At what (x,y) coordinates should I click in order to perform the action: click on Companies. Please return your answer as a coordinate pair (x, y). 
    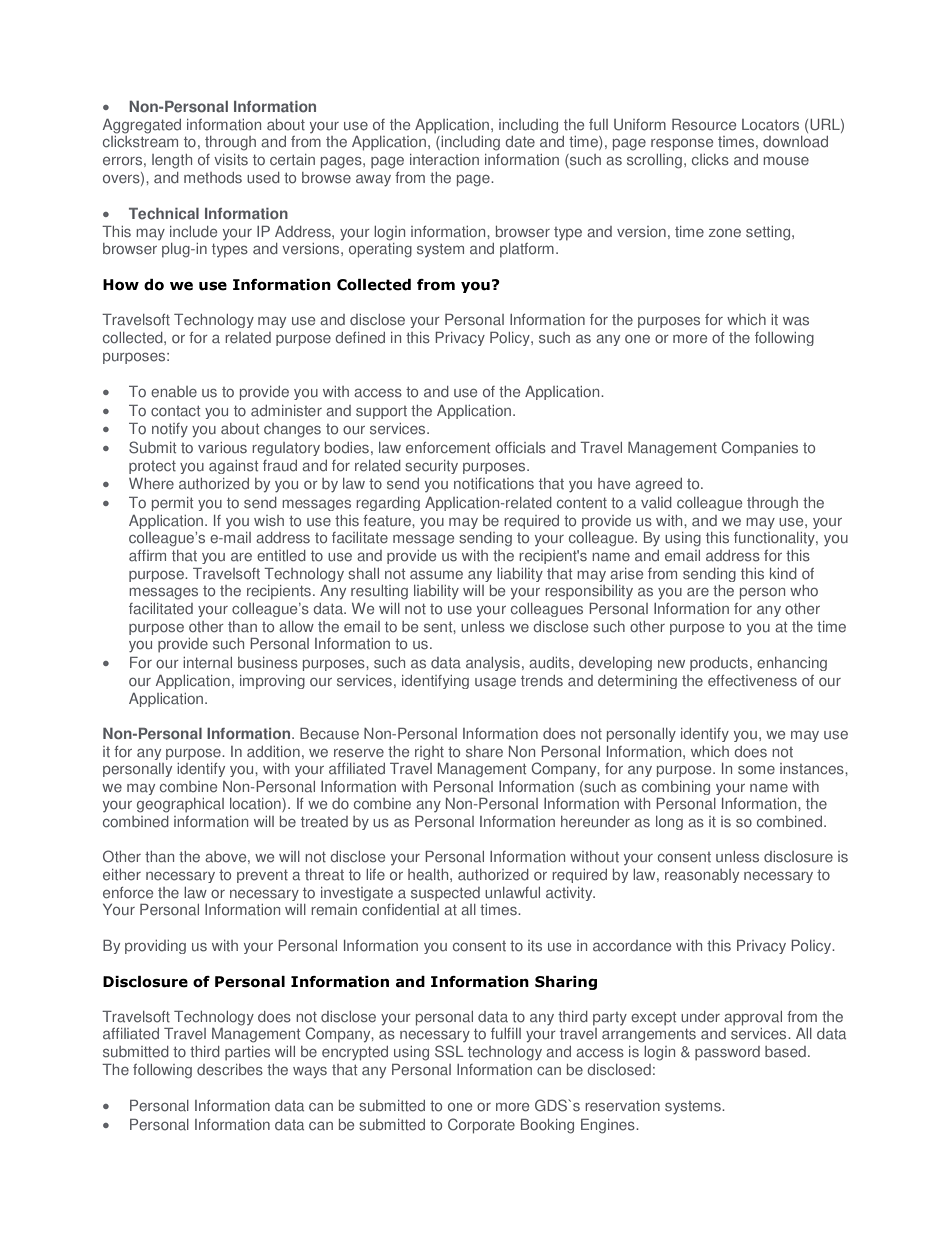
    Looking at the image, I should click on (759, 448).
